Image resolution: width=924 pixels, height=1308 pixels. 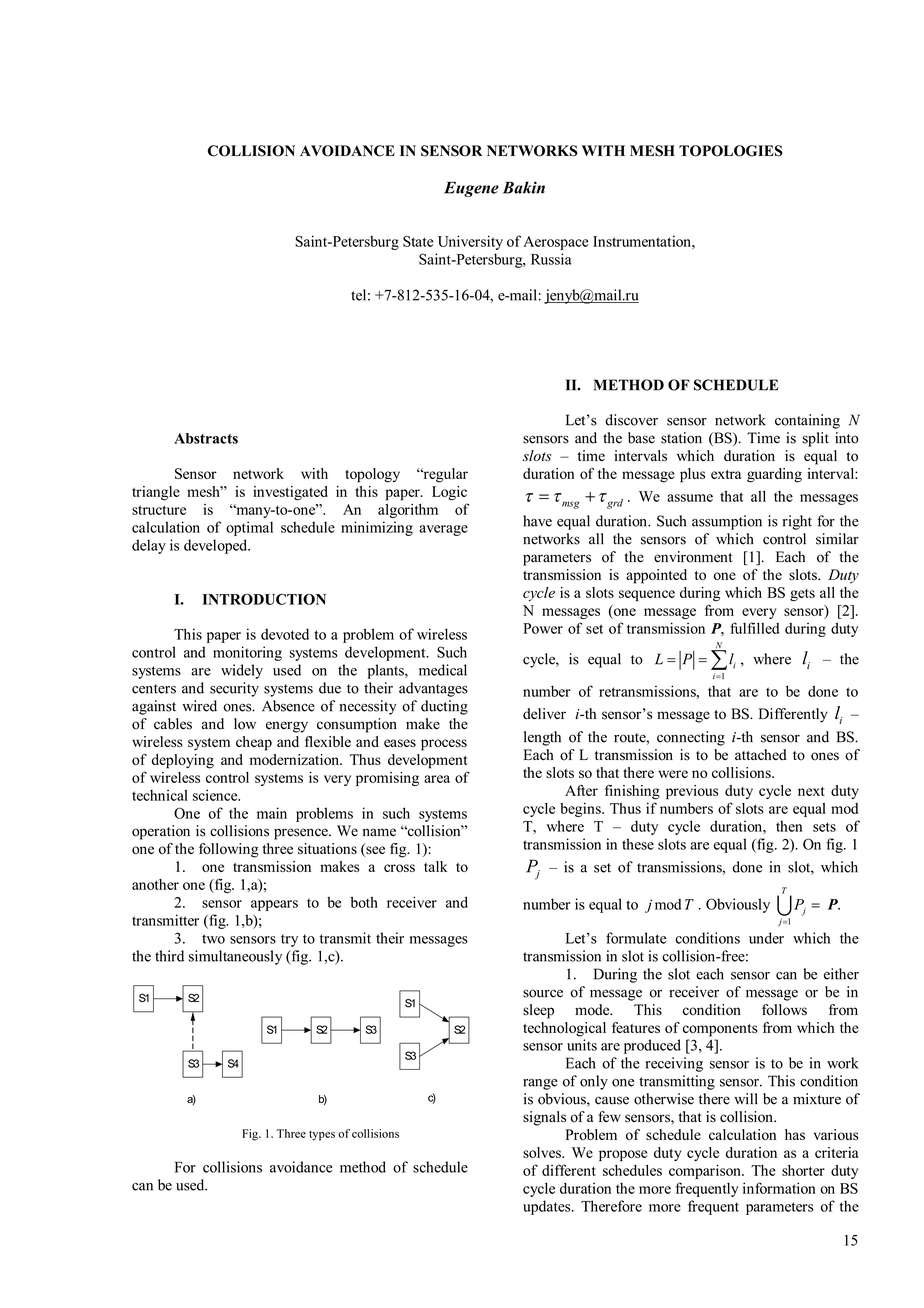 What do you see at coordinates (779, 1188) in the screenshot?
I see `information` at bounding box center [779, 1188].
